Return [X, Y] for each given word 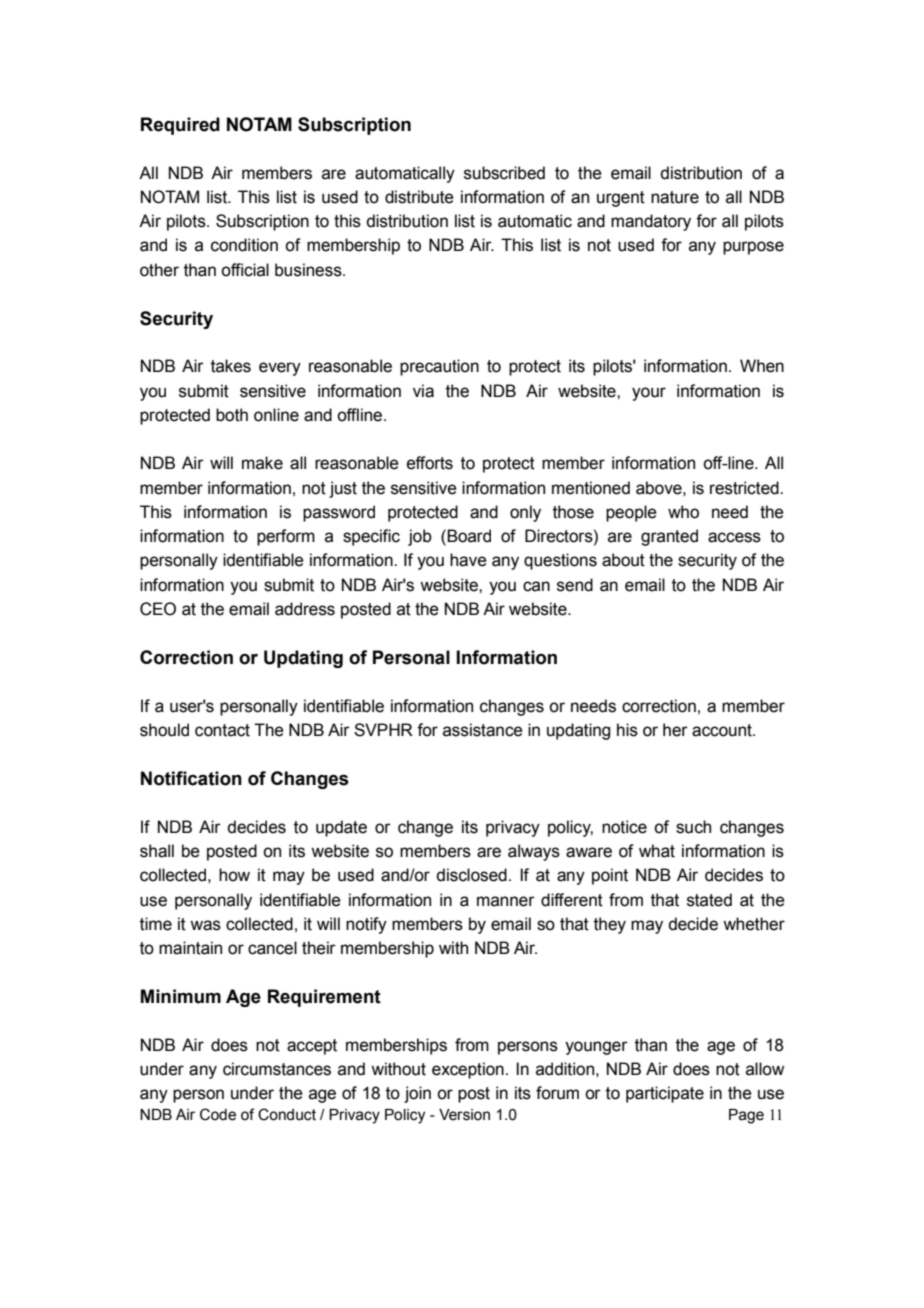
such [693, 827]
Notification [191, 778]
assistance [483, 730]
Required [180, 126]
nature [675, 197]
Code [218, 1114]
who [683, 512]
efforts [430, 463]
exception [468, 1070]
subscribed [504, 173]
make [262, 463]
